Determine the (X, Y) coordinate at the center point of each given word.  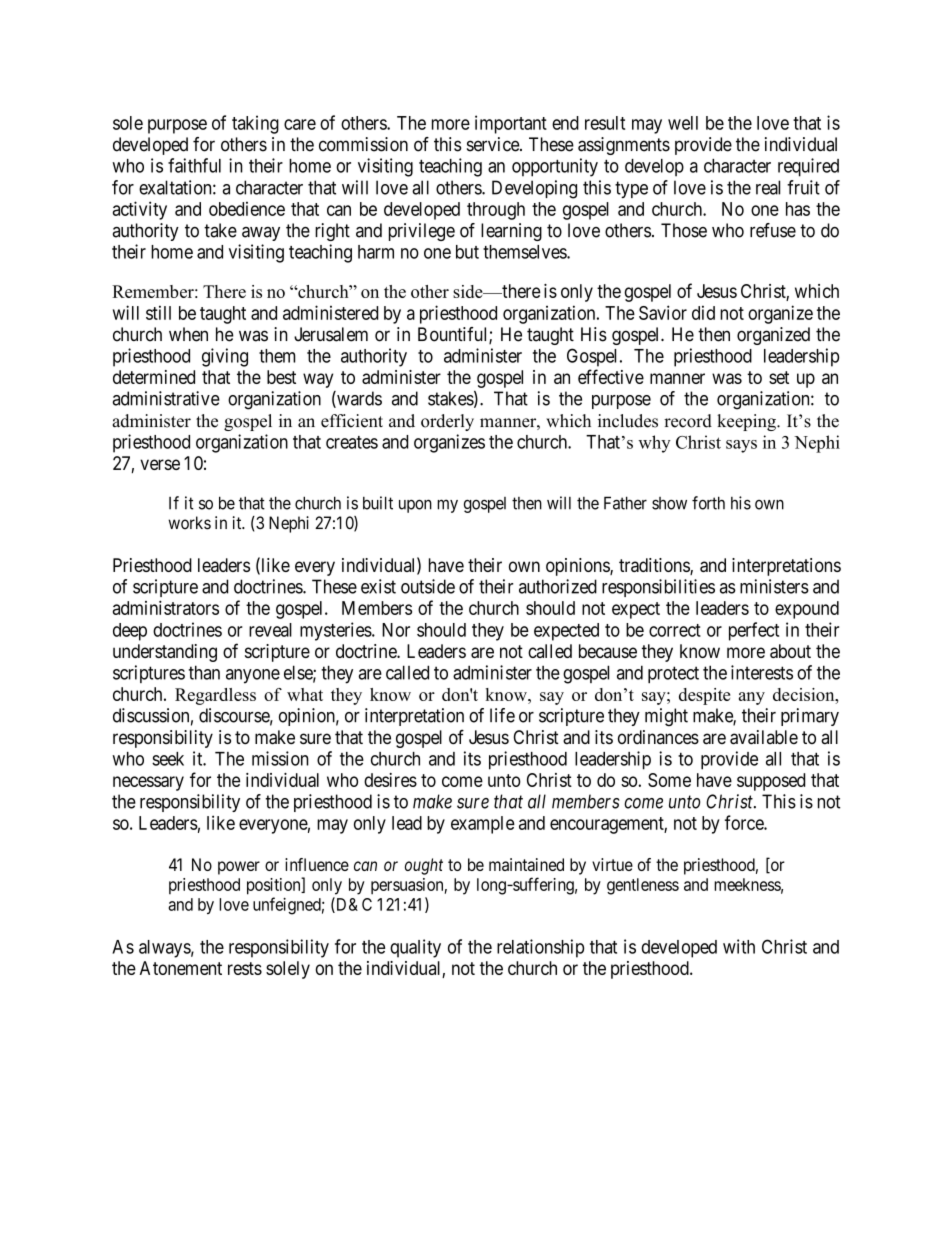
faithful (194, 165)
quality (415, 948)
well (683, 123)
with (739, 946)
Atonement (181, 968)
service (494, 144)
